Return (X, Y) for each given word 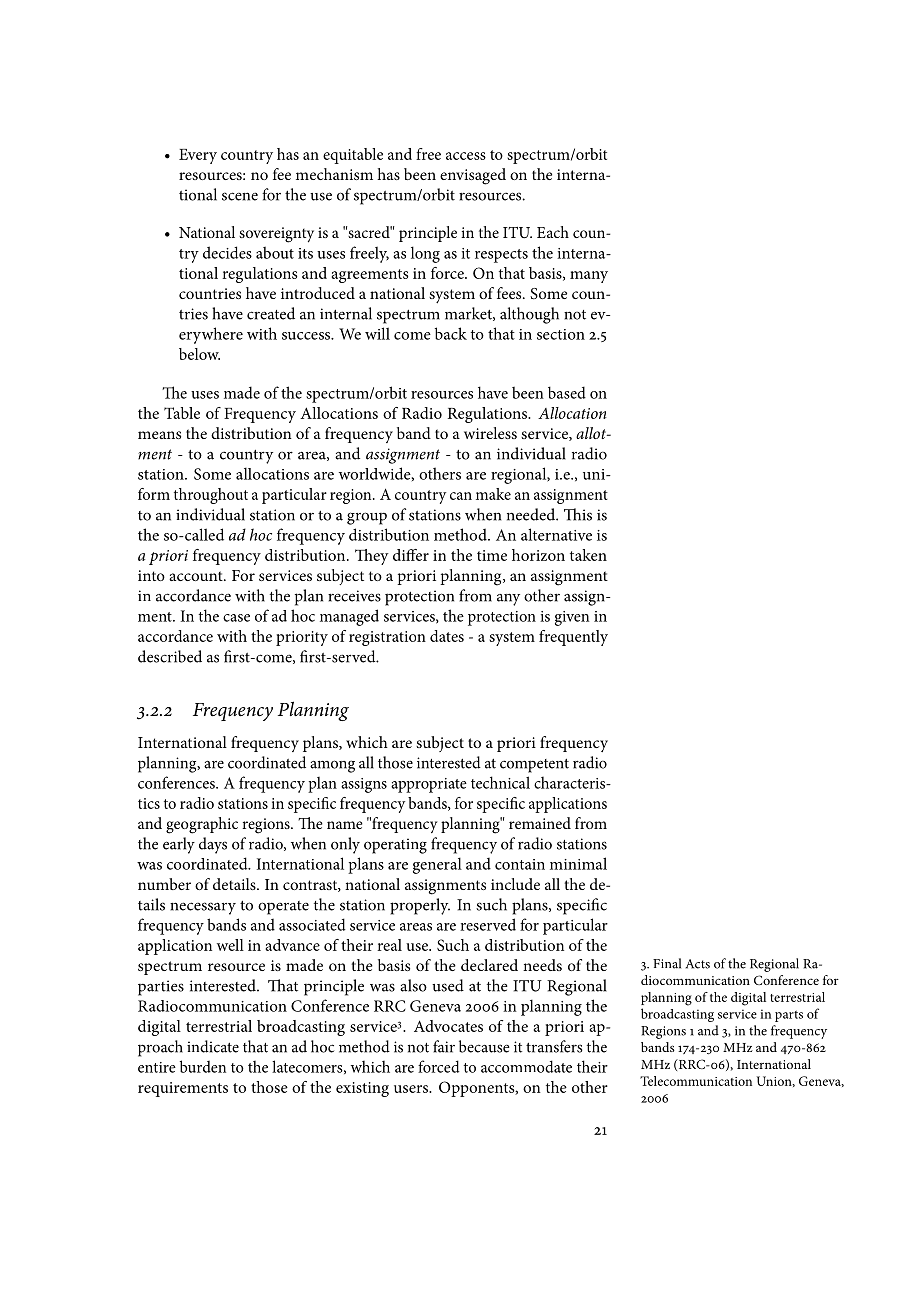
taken (588, 555)
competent (534, 766)
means (159, 435)
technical (500, 782)
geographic (202, 825)
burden (203, 1066)
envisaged (473, 176)
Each (553, 232)
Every (198, 156)
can (461, 496)
